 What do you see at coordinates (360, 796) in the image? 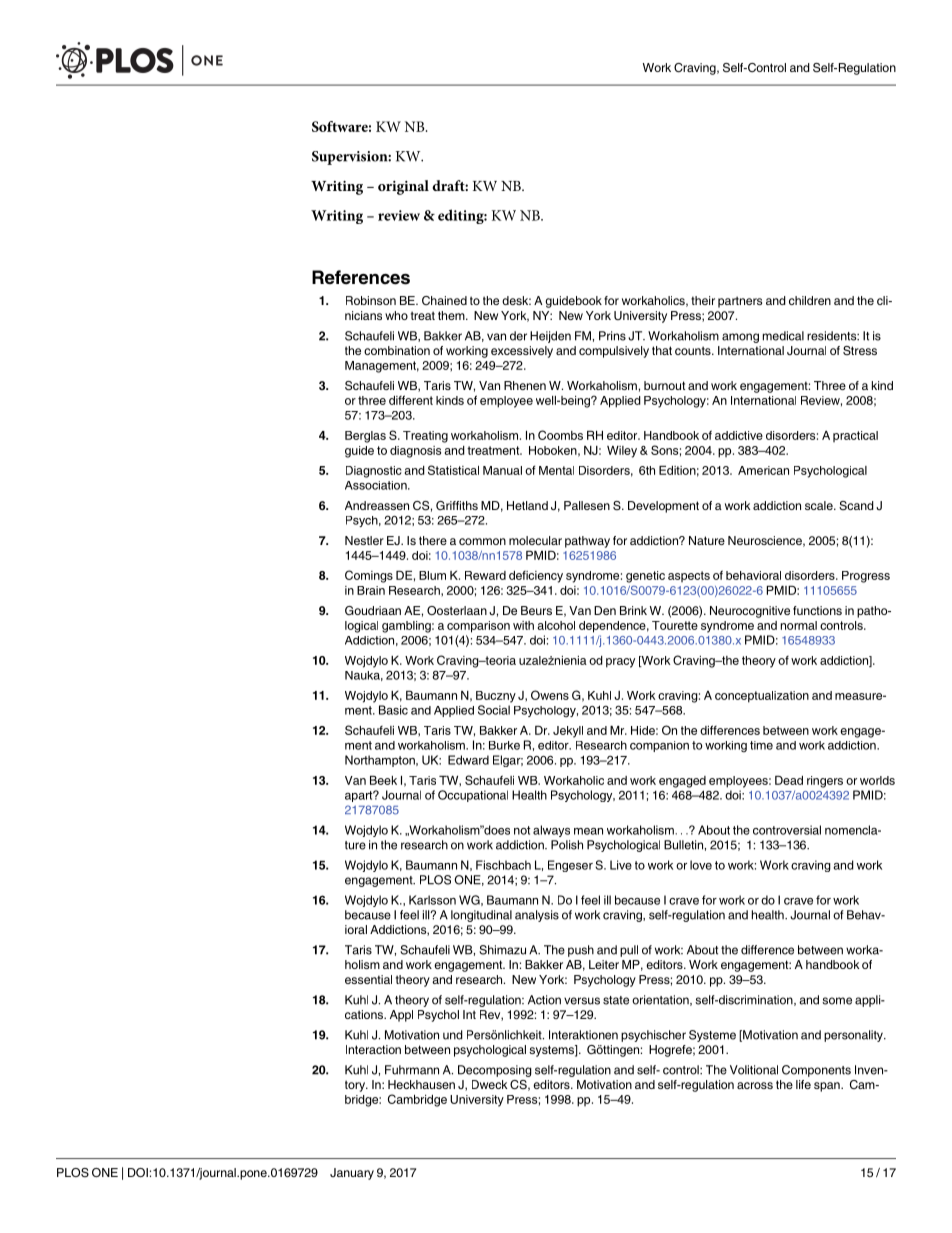
I see `apart` at bounding box center [360, 796].
